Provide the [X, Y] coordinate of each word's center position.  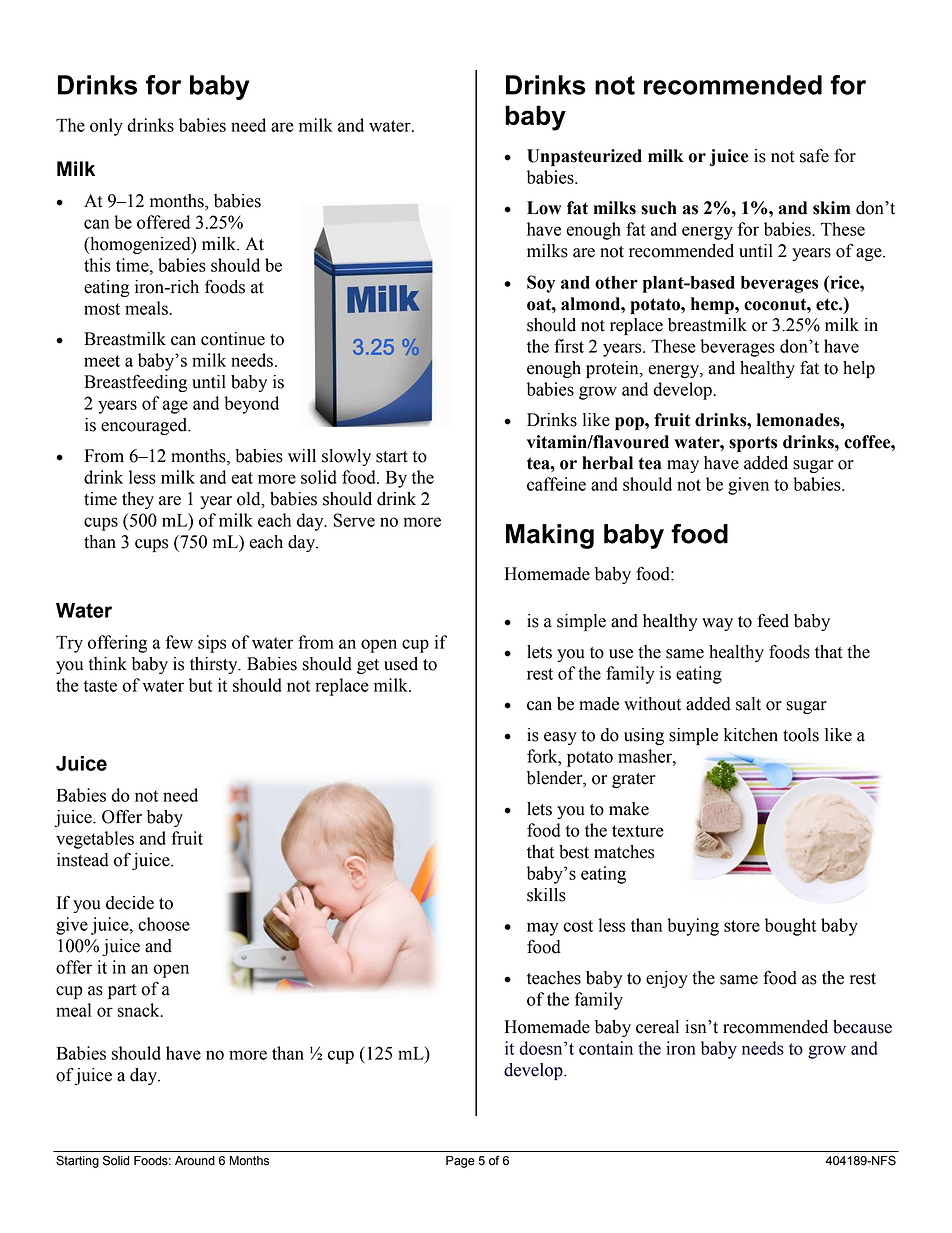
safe [814, 155]
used [401, 664]
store [742, 926]
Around [195, 1161]
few [179, 642]
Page [460, 1162]
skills [546, 895]
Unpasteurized [584, 157]
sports [753, 444]
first [569, 346]
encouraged [145, 426]
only [106, 127]
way [717, 624]
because [862, 1027]
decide [130, 903]
